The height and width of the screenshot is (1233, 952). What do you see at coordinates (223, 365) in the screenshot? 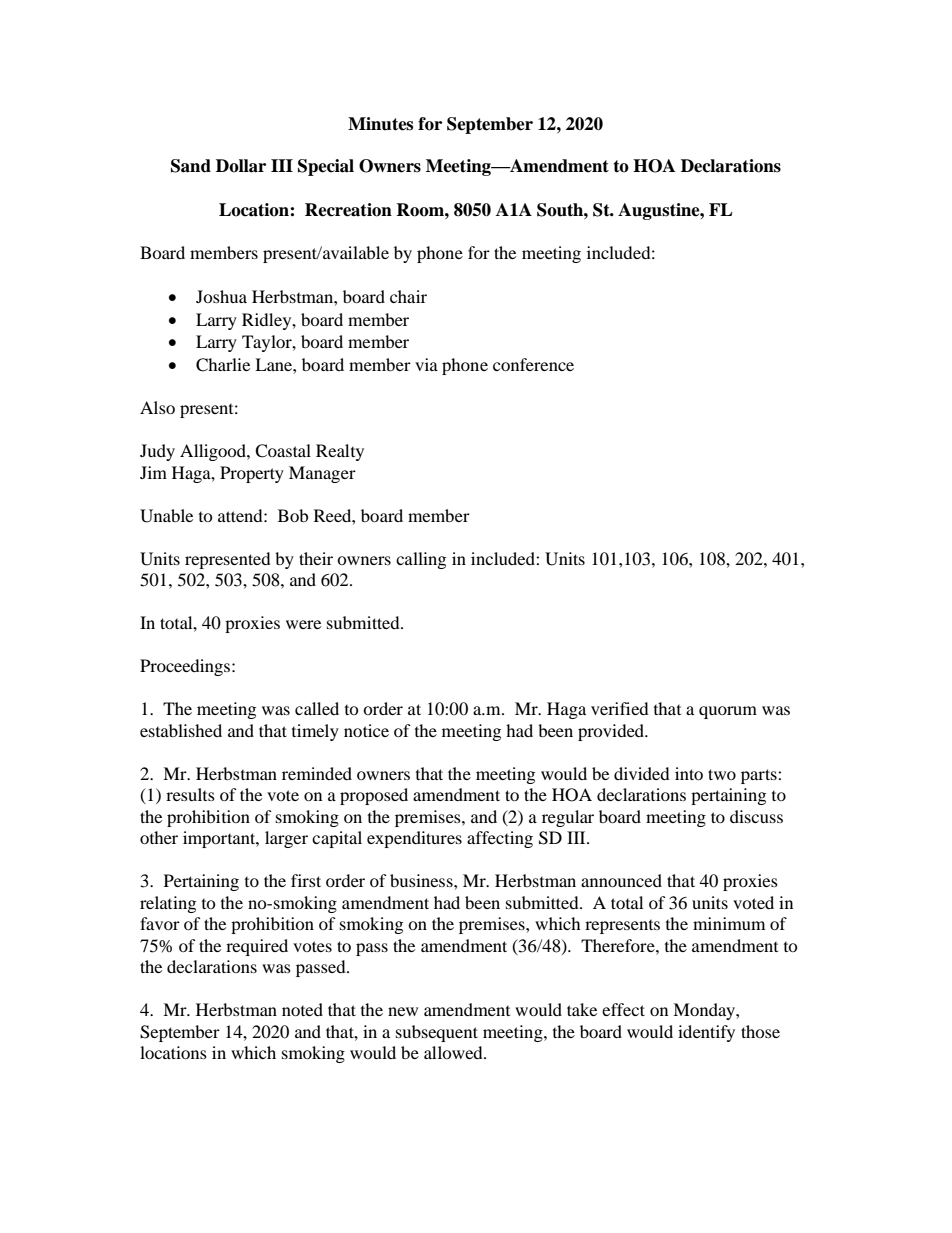
I see `Charlie` at bounding box center [223, 365].
